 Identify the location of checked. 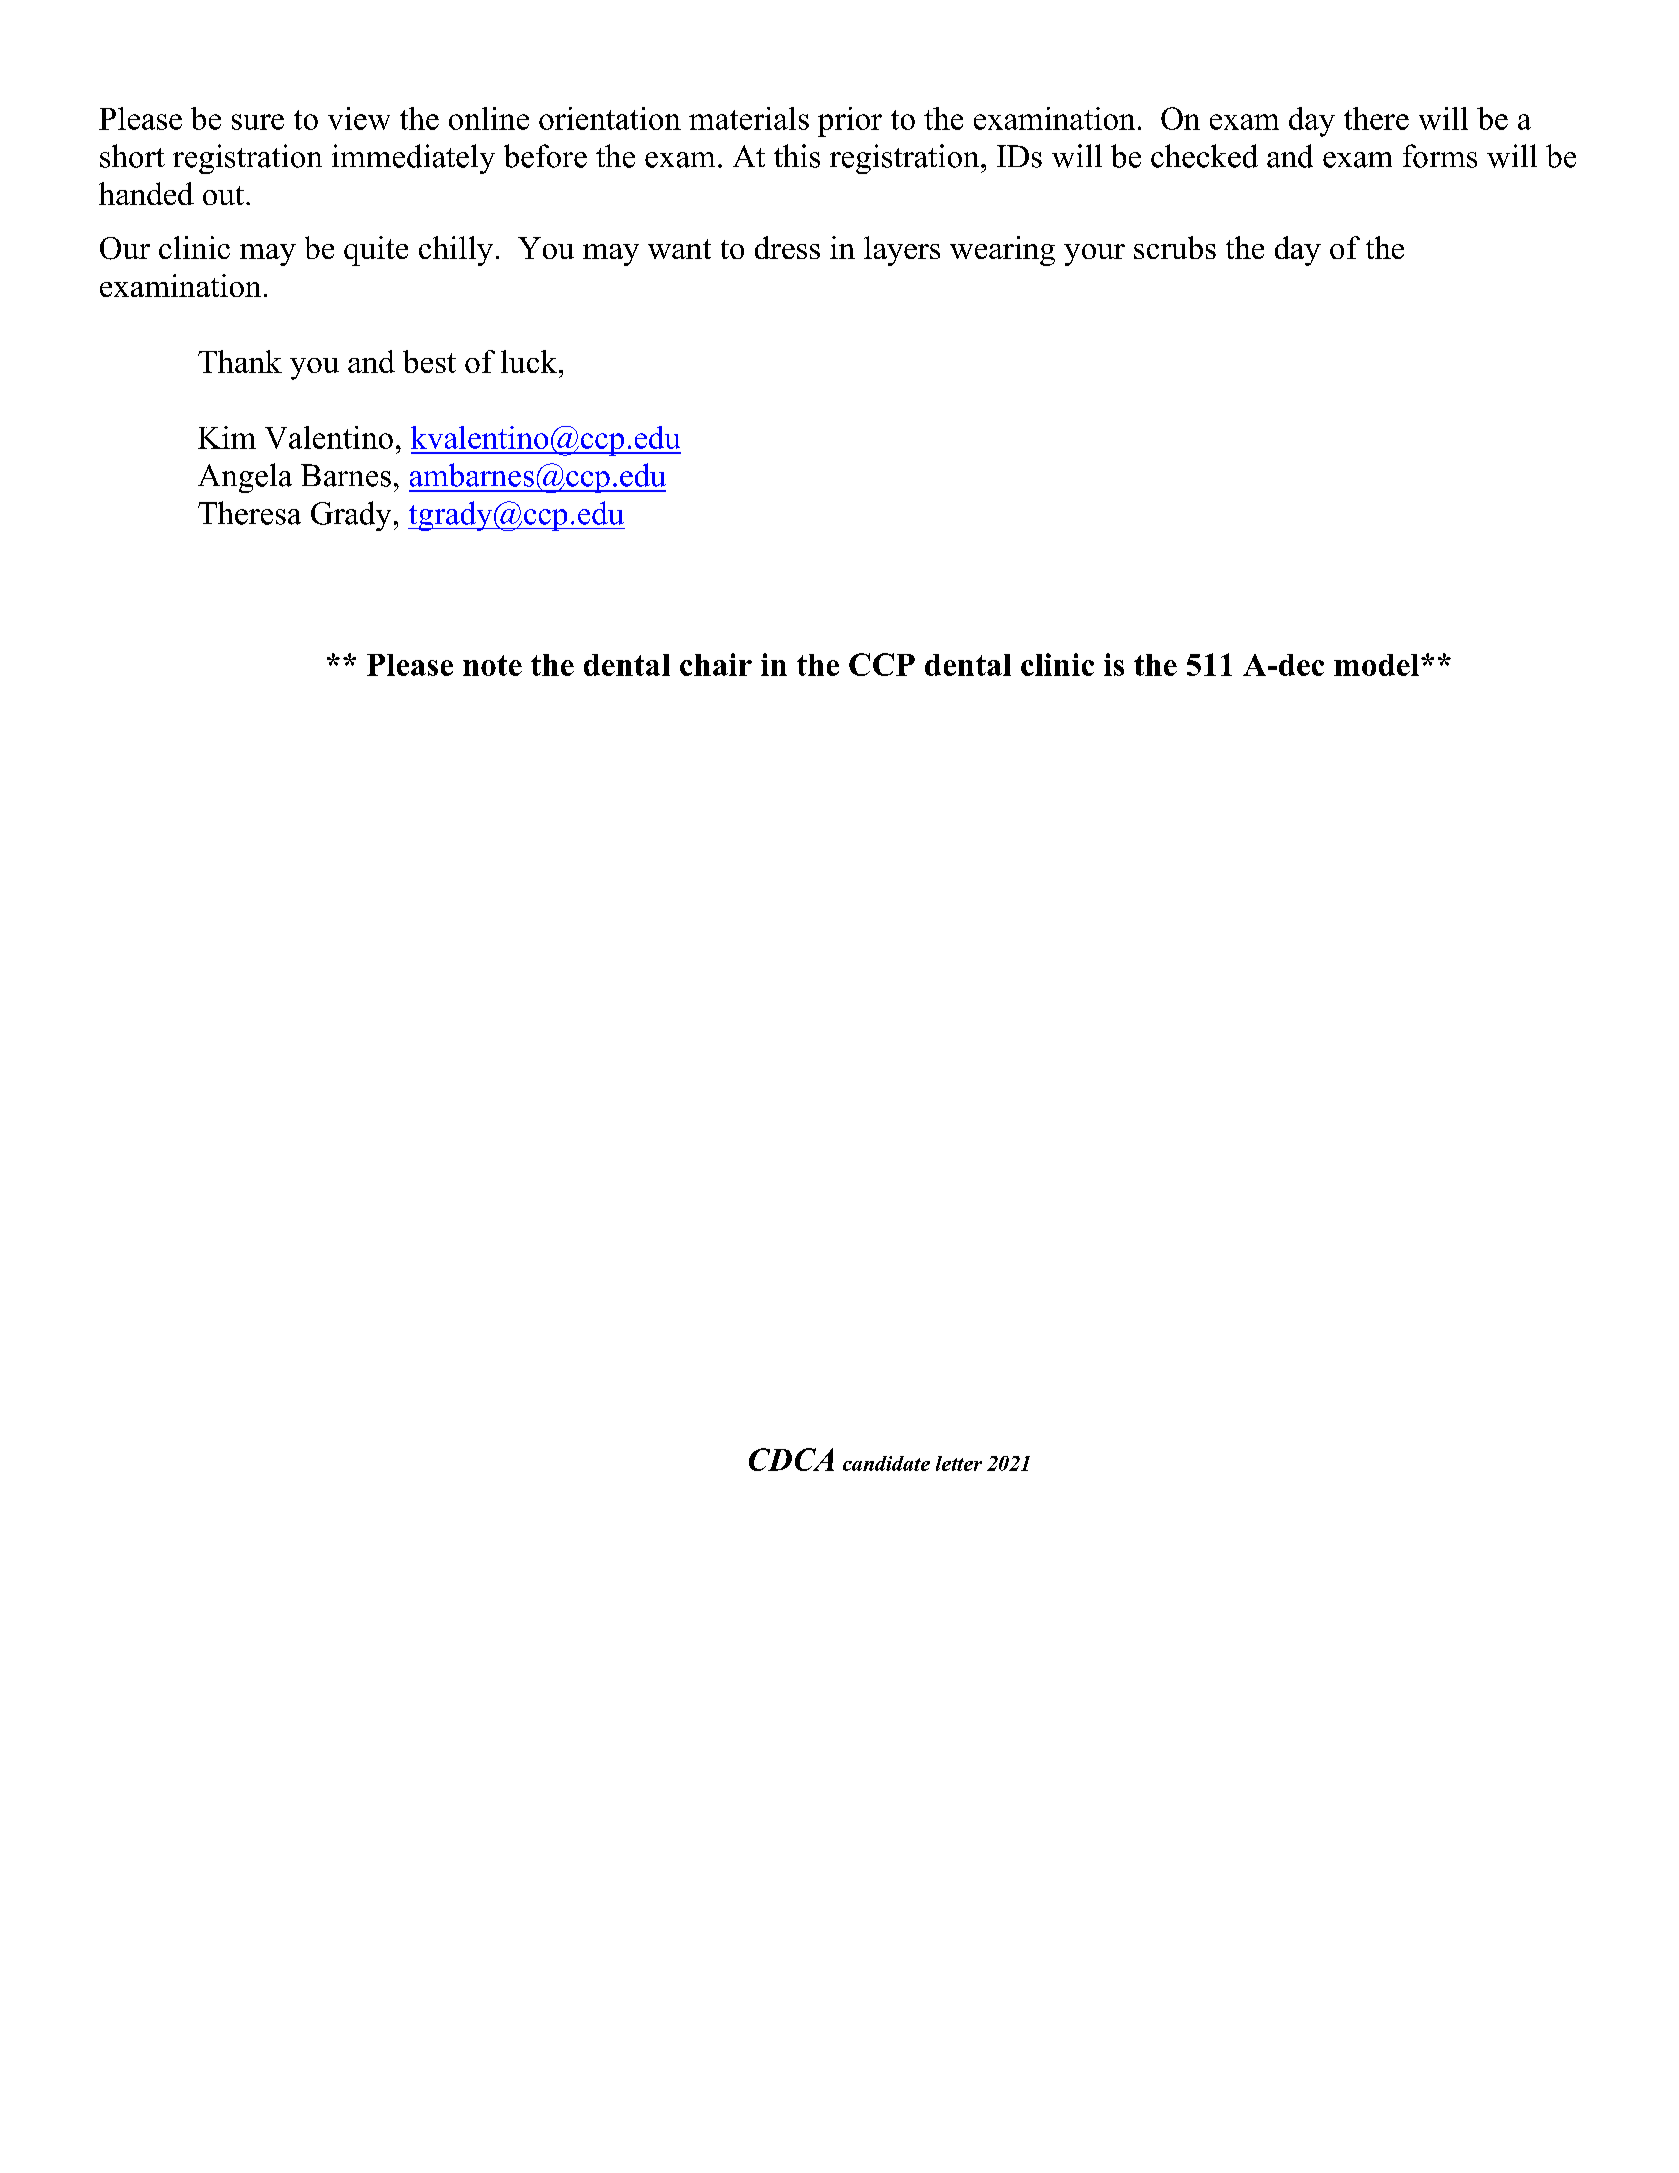
(1204, 156).
